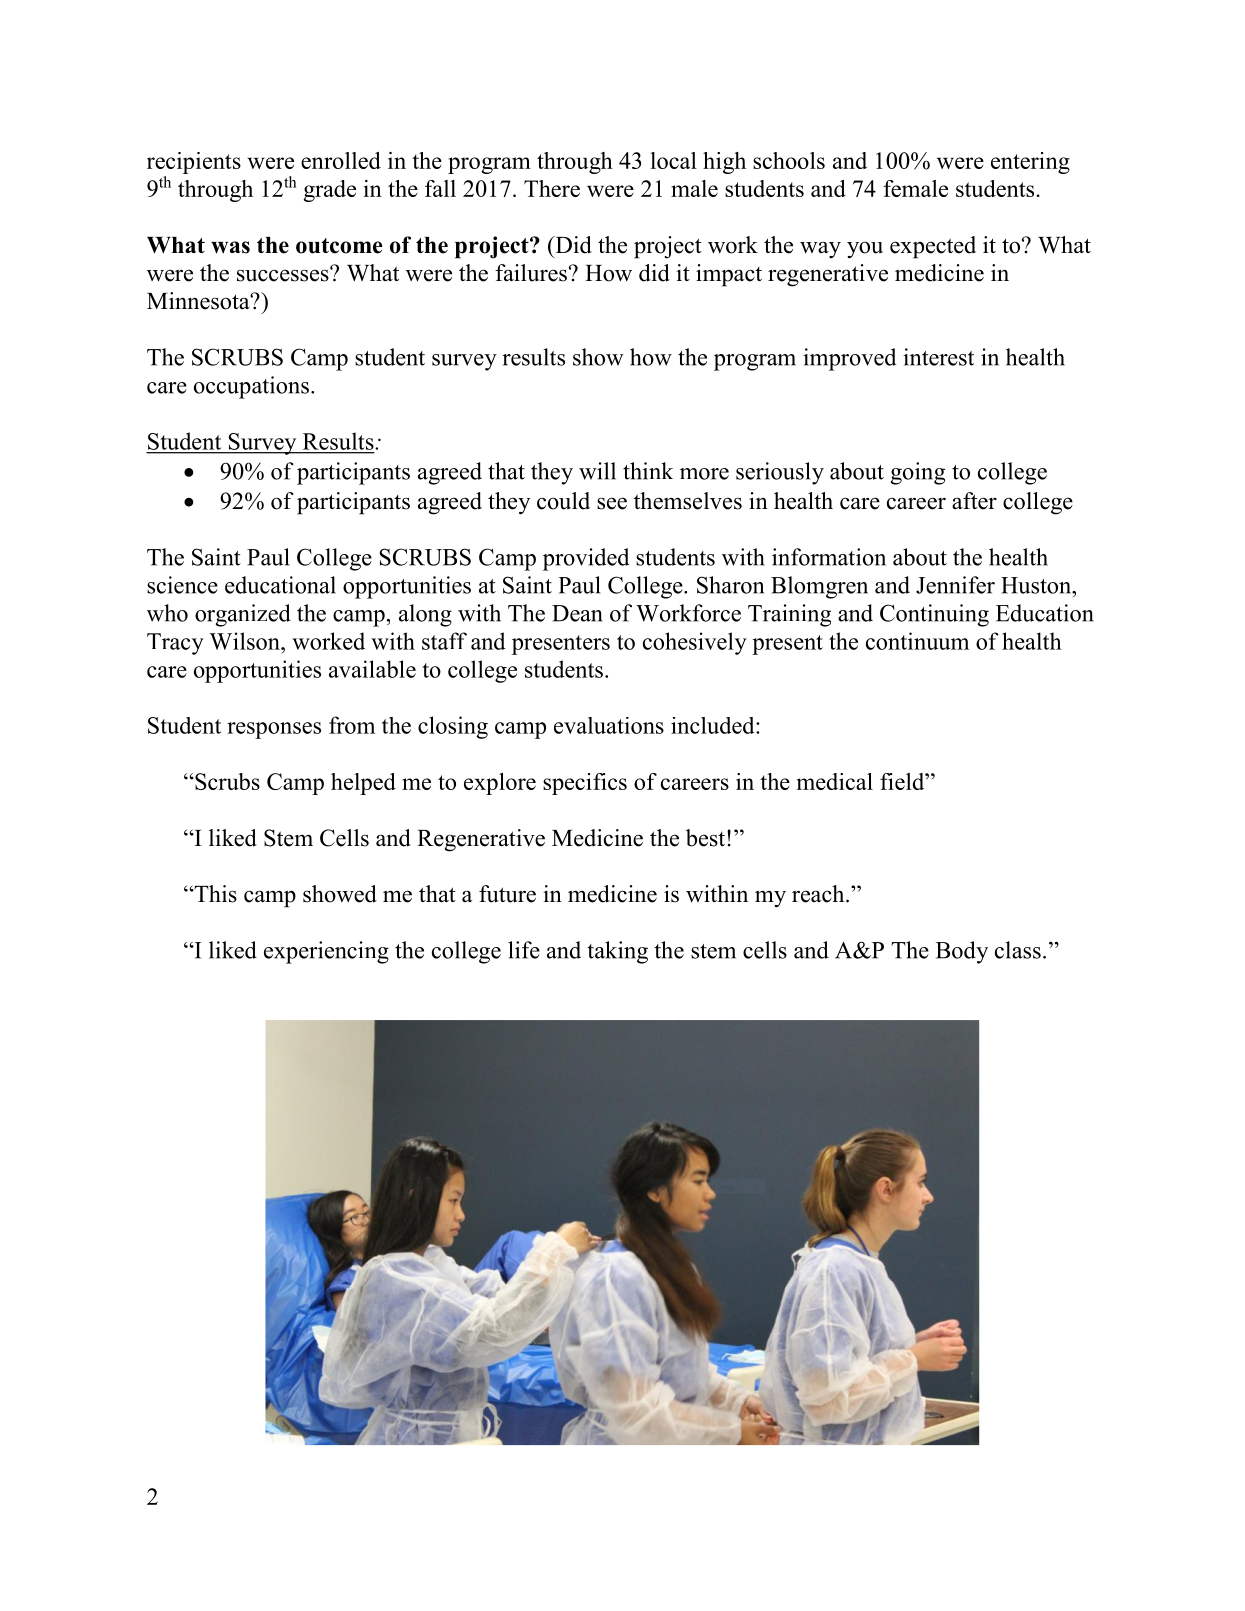 The image size is (1245, 1611). What do you see at coordinates (586, 559) in the document?
I see `provided` at bounding box center [586, 559].
